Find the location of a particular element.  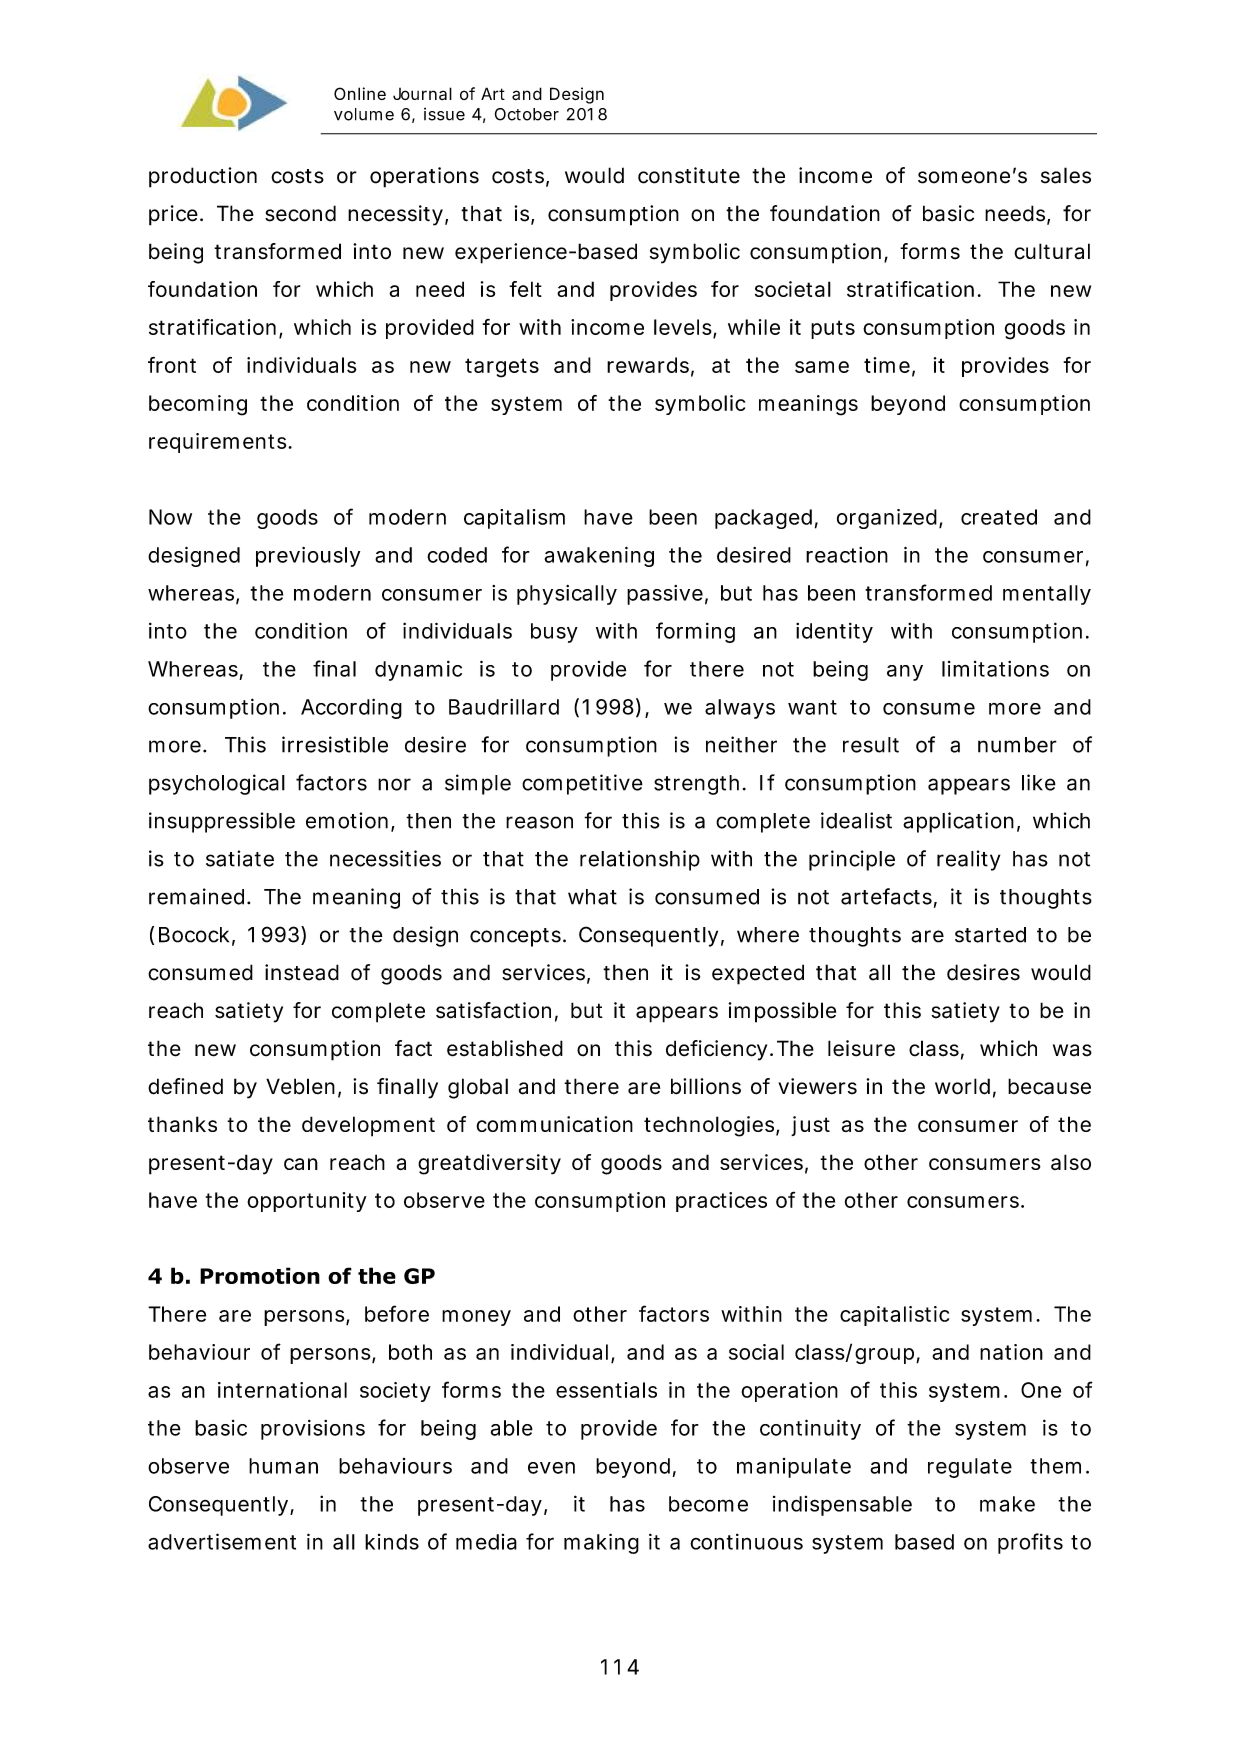

constitute is located at coordinates (689, 175).
